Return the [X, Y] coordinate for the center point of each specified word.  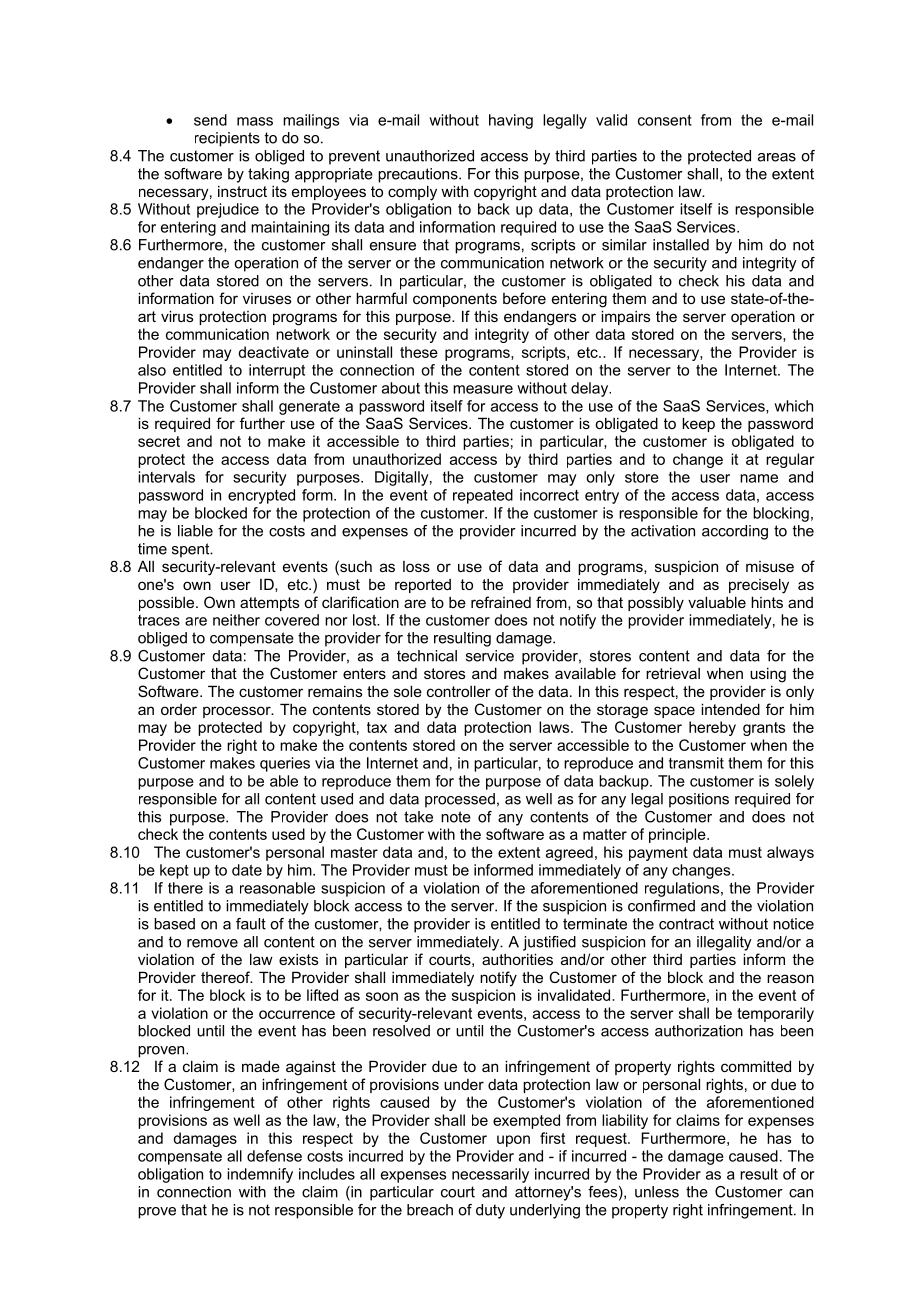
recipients [227, 139]
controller [459, 691]
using [768, 675]
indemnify [260, 1175]
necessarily [490, 1175]
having [511, 121]
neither [236, 620]
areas [777, 157]
